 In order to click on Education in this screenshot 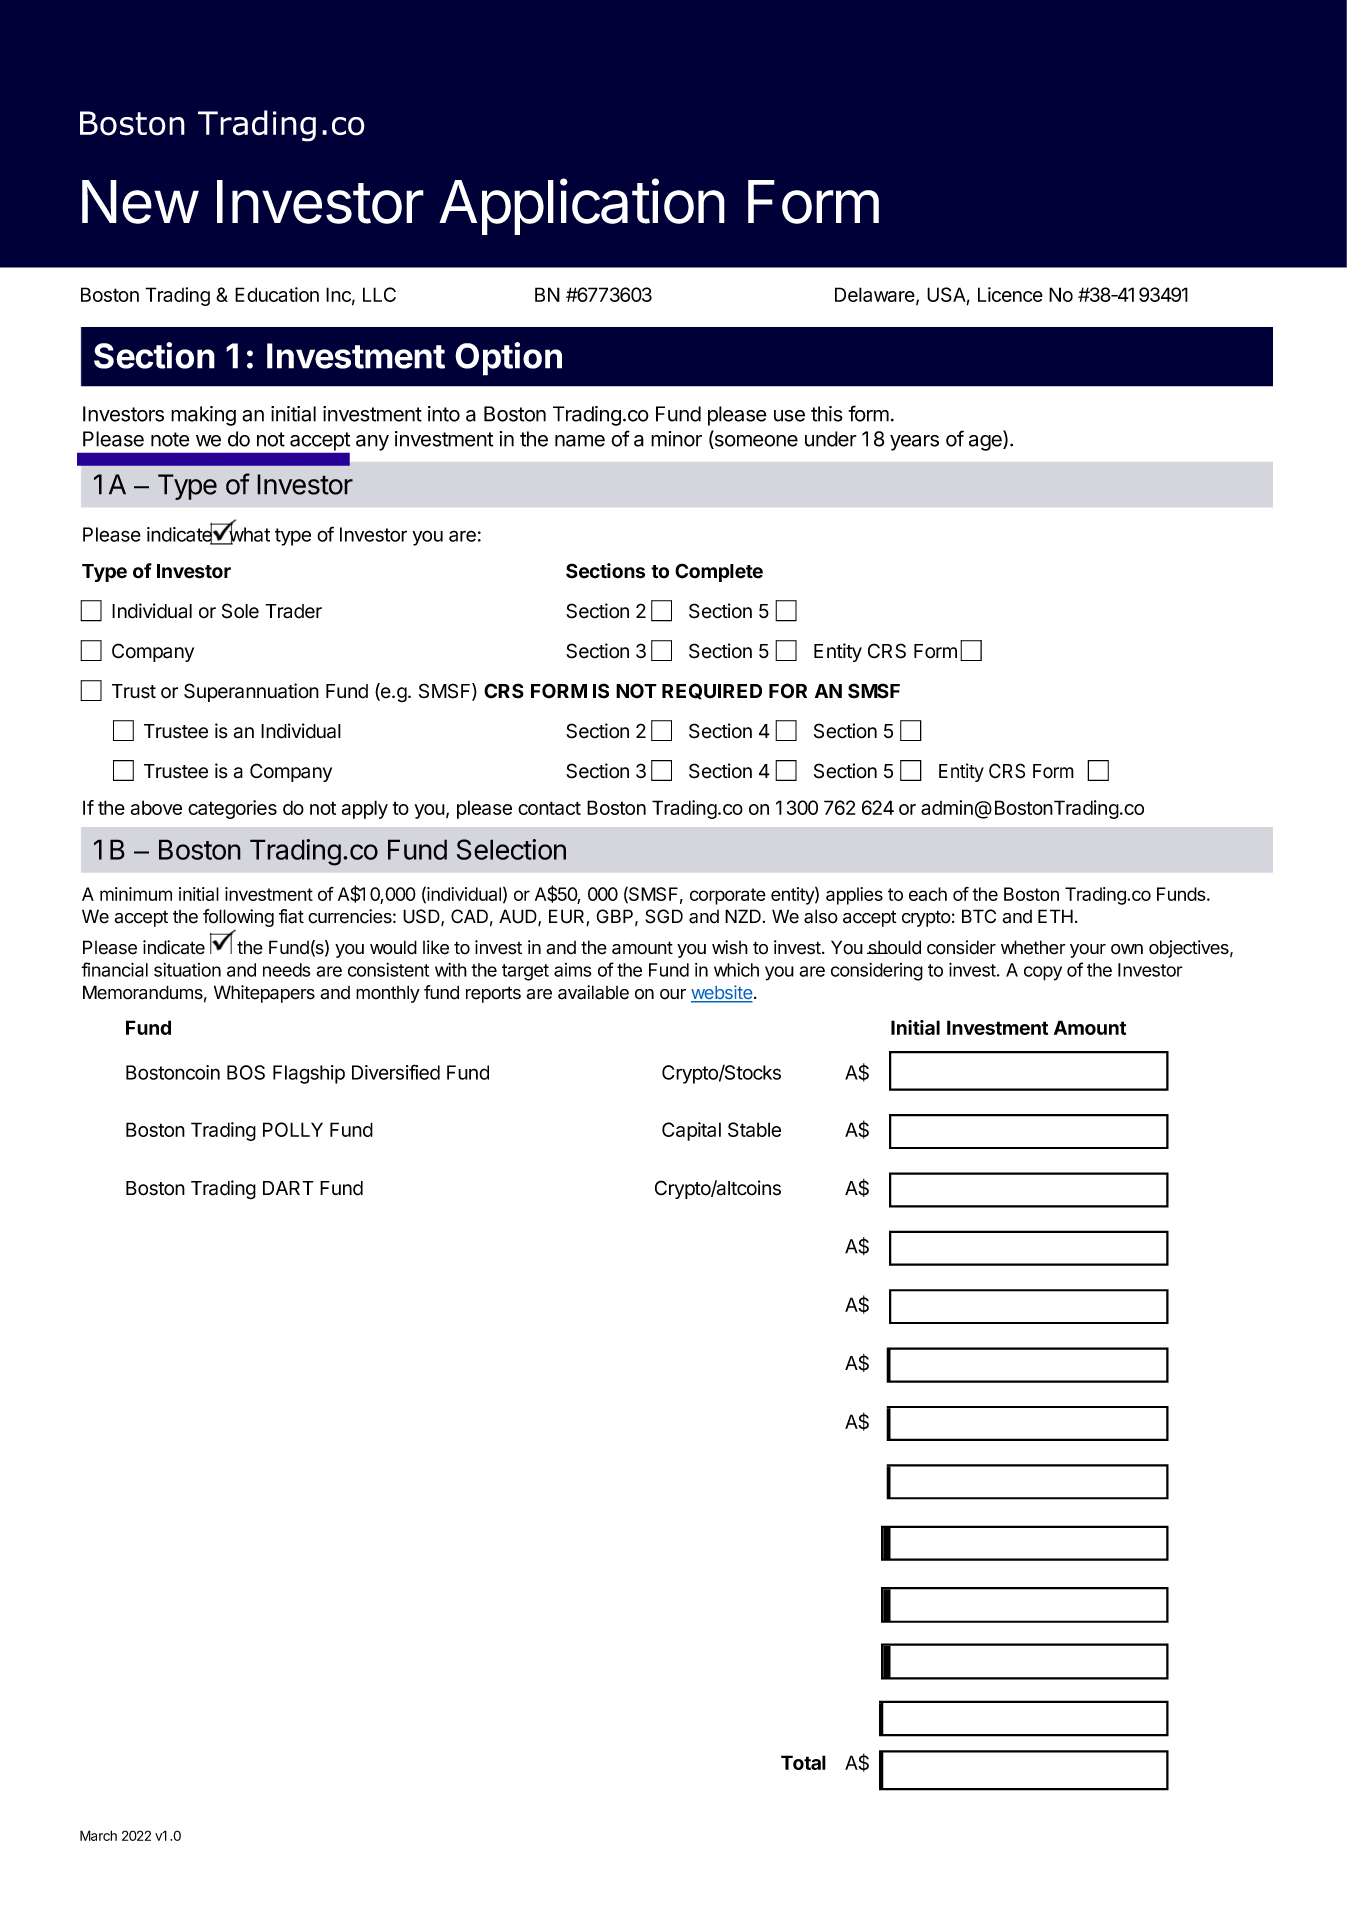, I will do `click(277, 294)`.
